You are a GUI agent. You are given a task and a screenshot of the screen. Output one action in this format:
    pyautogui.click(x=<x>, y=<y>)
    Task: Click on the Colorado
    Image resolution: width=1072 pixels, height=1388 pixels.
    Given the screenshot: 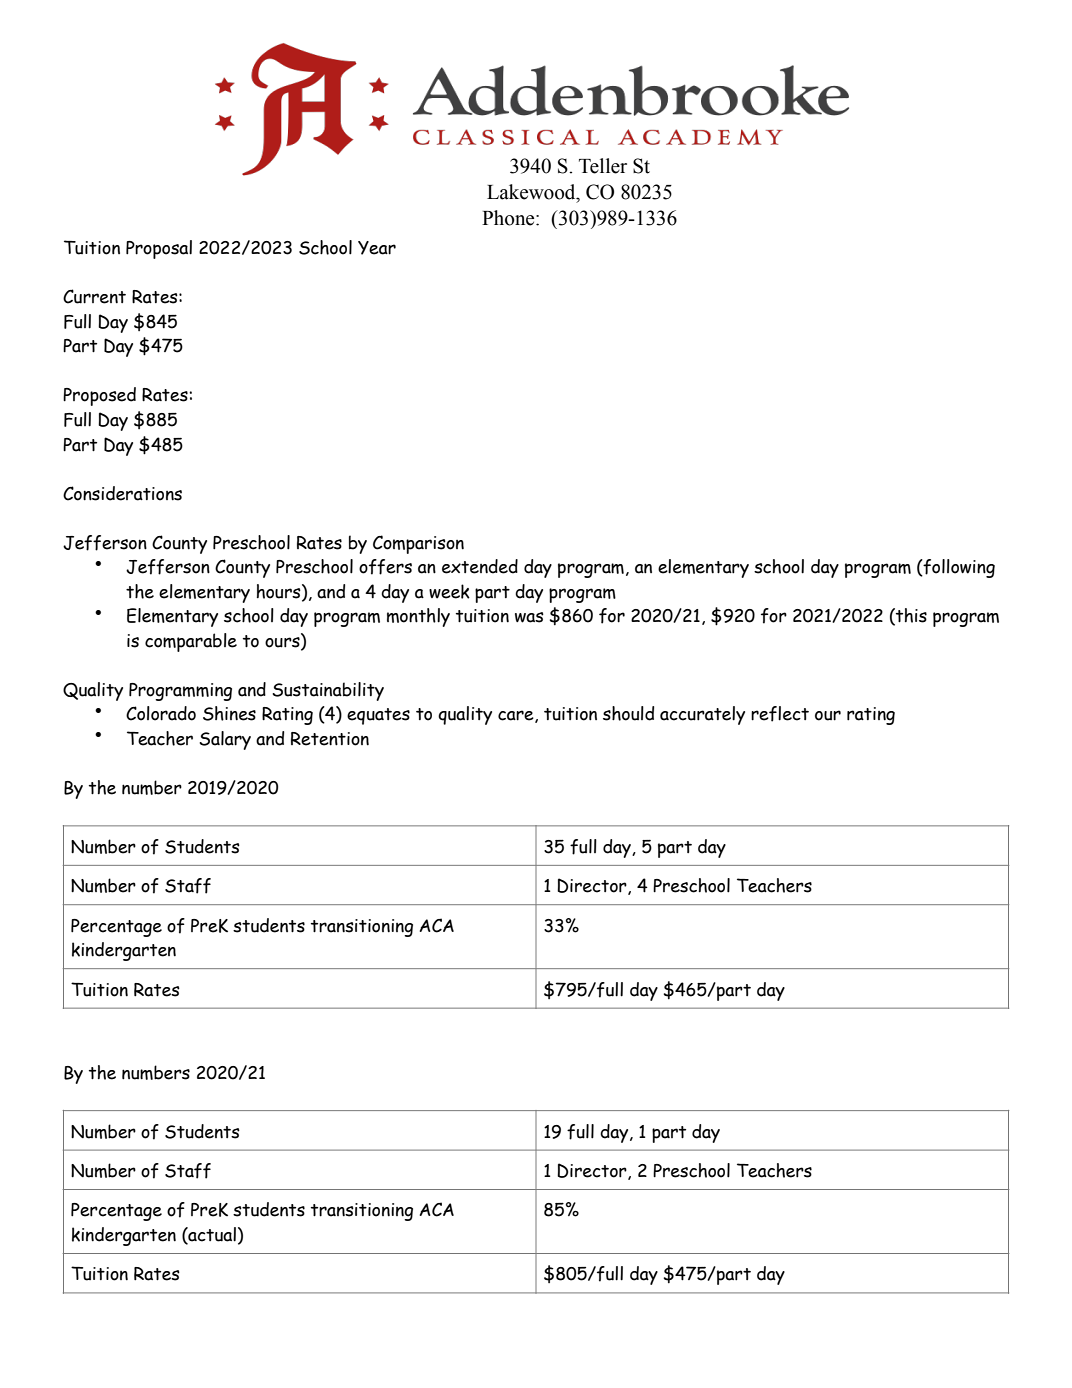 What is the action you would take?
    pyautogui.click(x=161, y=713)
